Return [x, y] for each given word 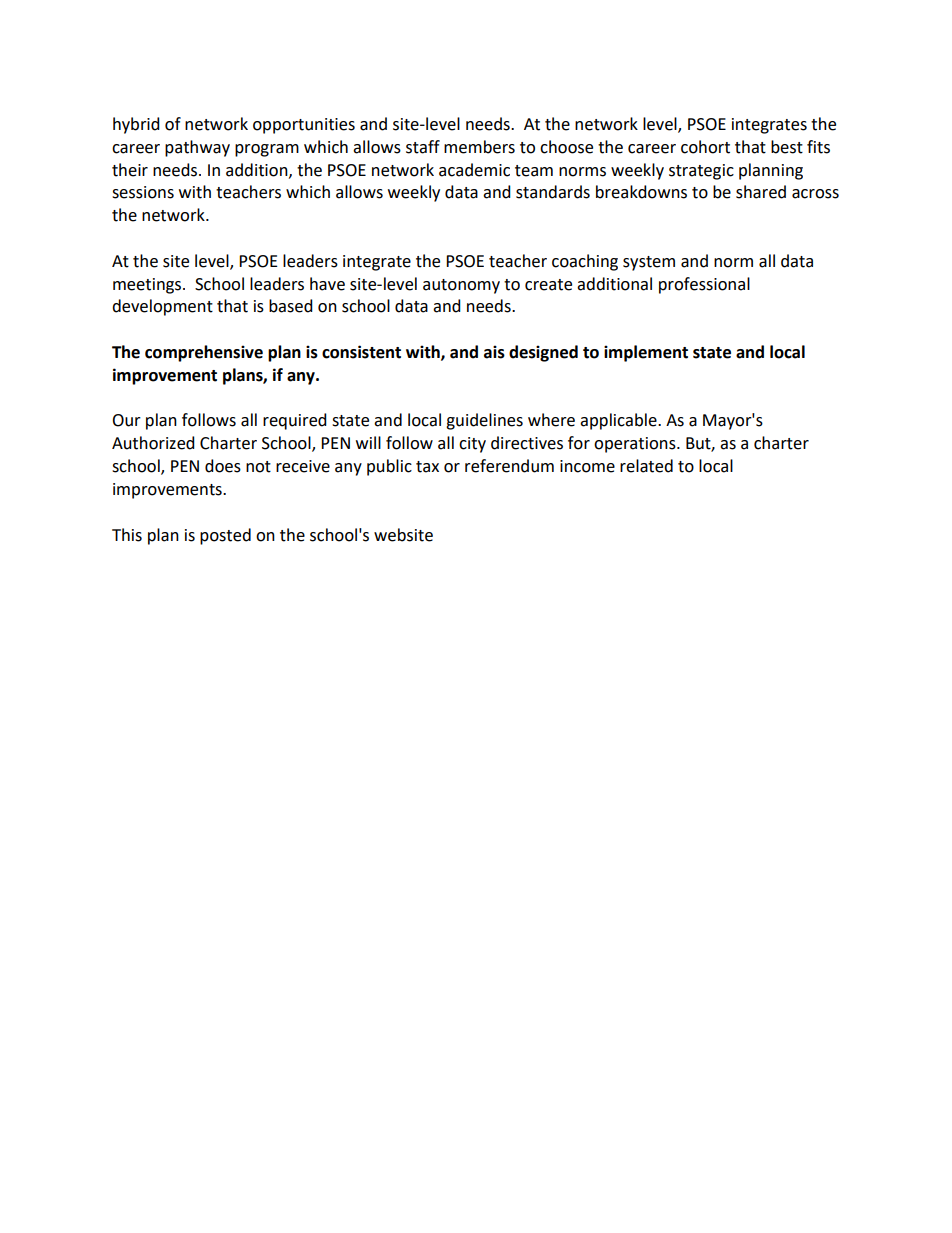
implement [646, 353]
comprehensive [204, 353]
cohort [705, 147]
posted [225, 536]
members [479, 147]
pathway [197, 148]
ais [494, 352]
